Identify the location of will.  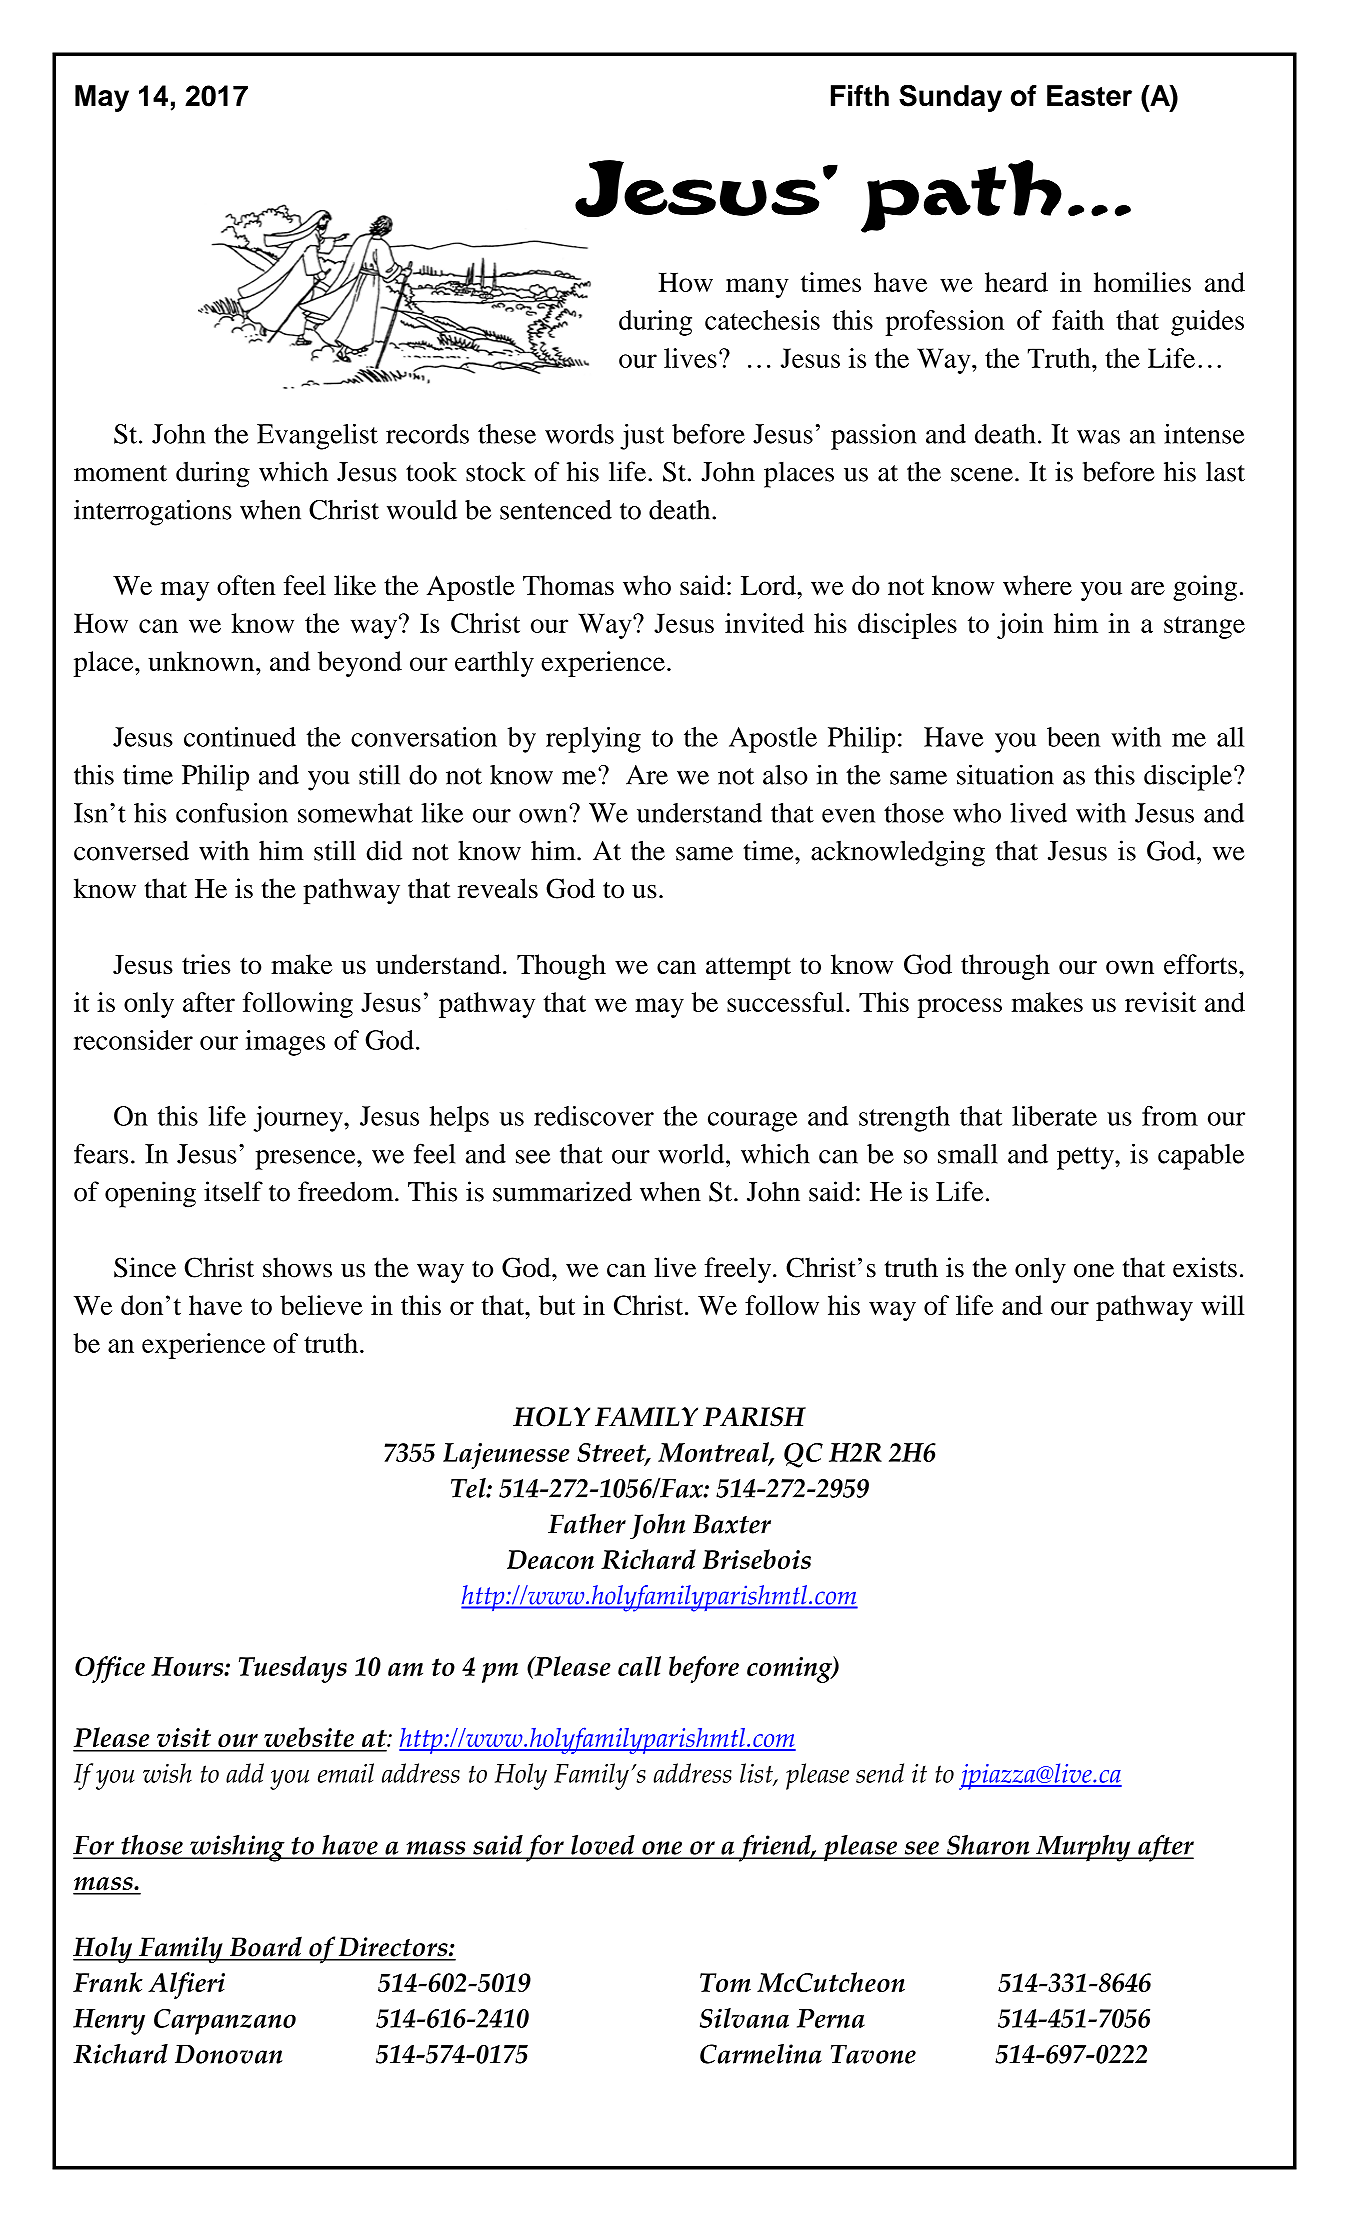
(1223, 1305).
